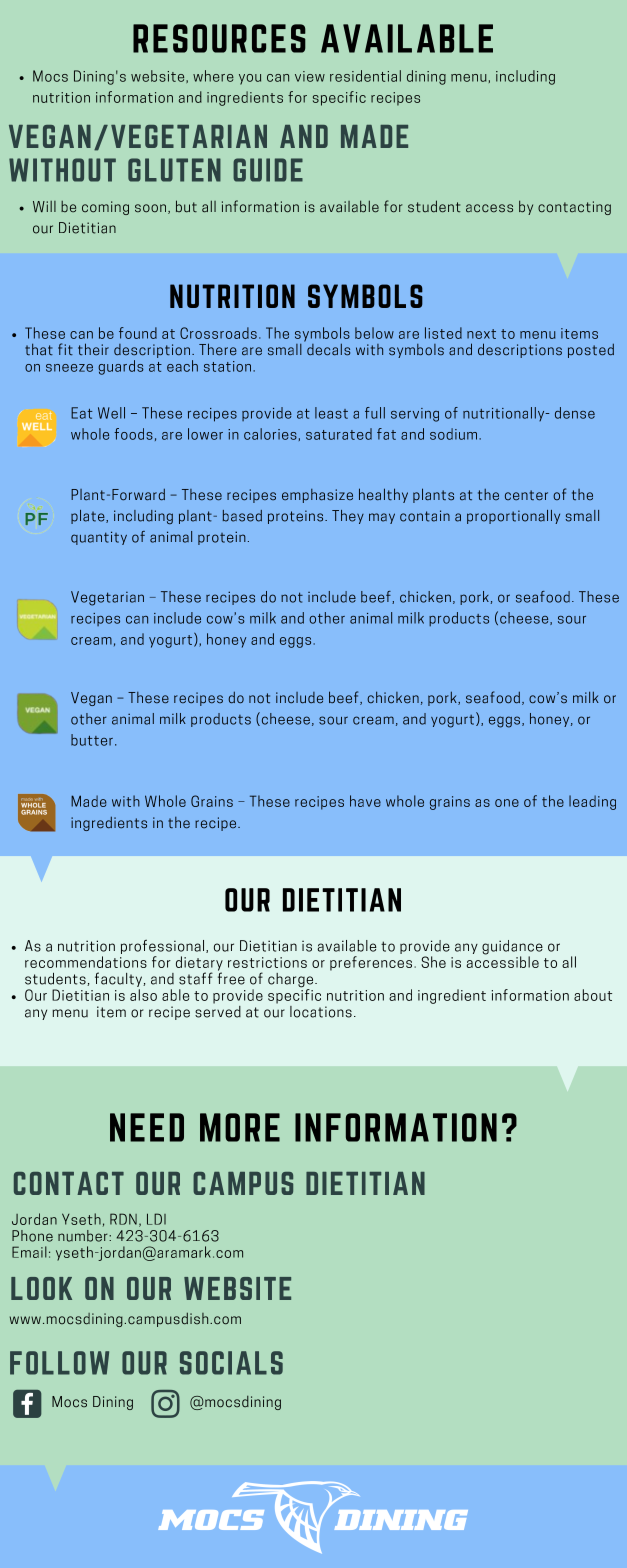 The image size is (627, 1568). What do you see at coordinates (59, 1363) in the screenshot?
I see `FOLLOW` at bounding box center [59, 1363].
